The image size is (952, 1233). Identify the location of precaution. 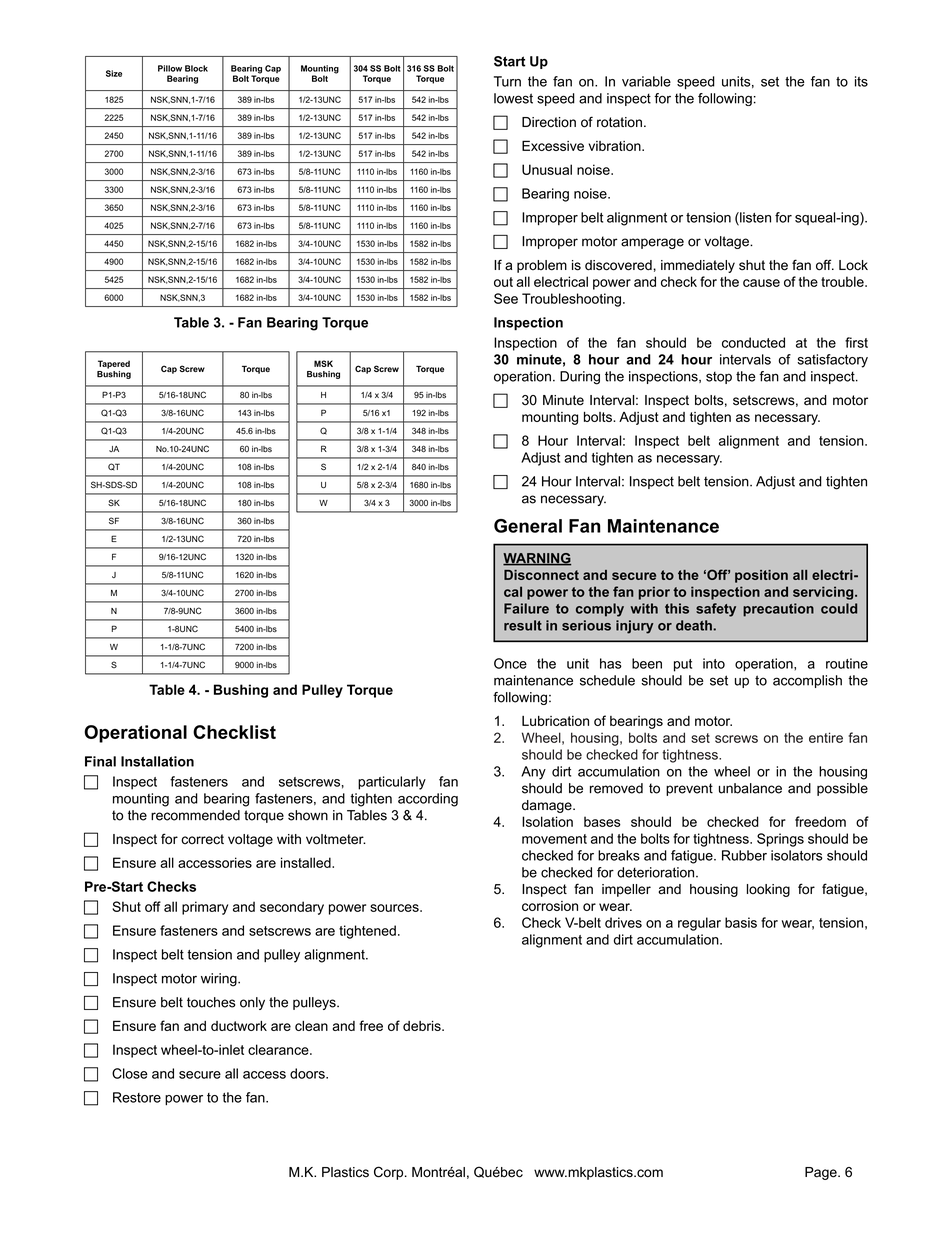
(778, 610).
